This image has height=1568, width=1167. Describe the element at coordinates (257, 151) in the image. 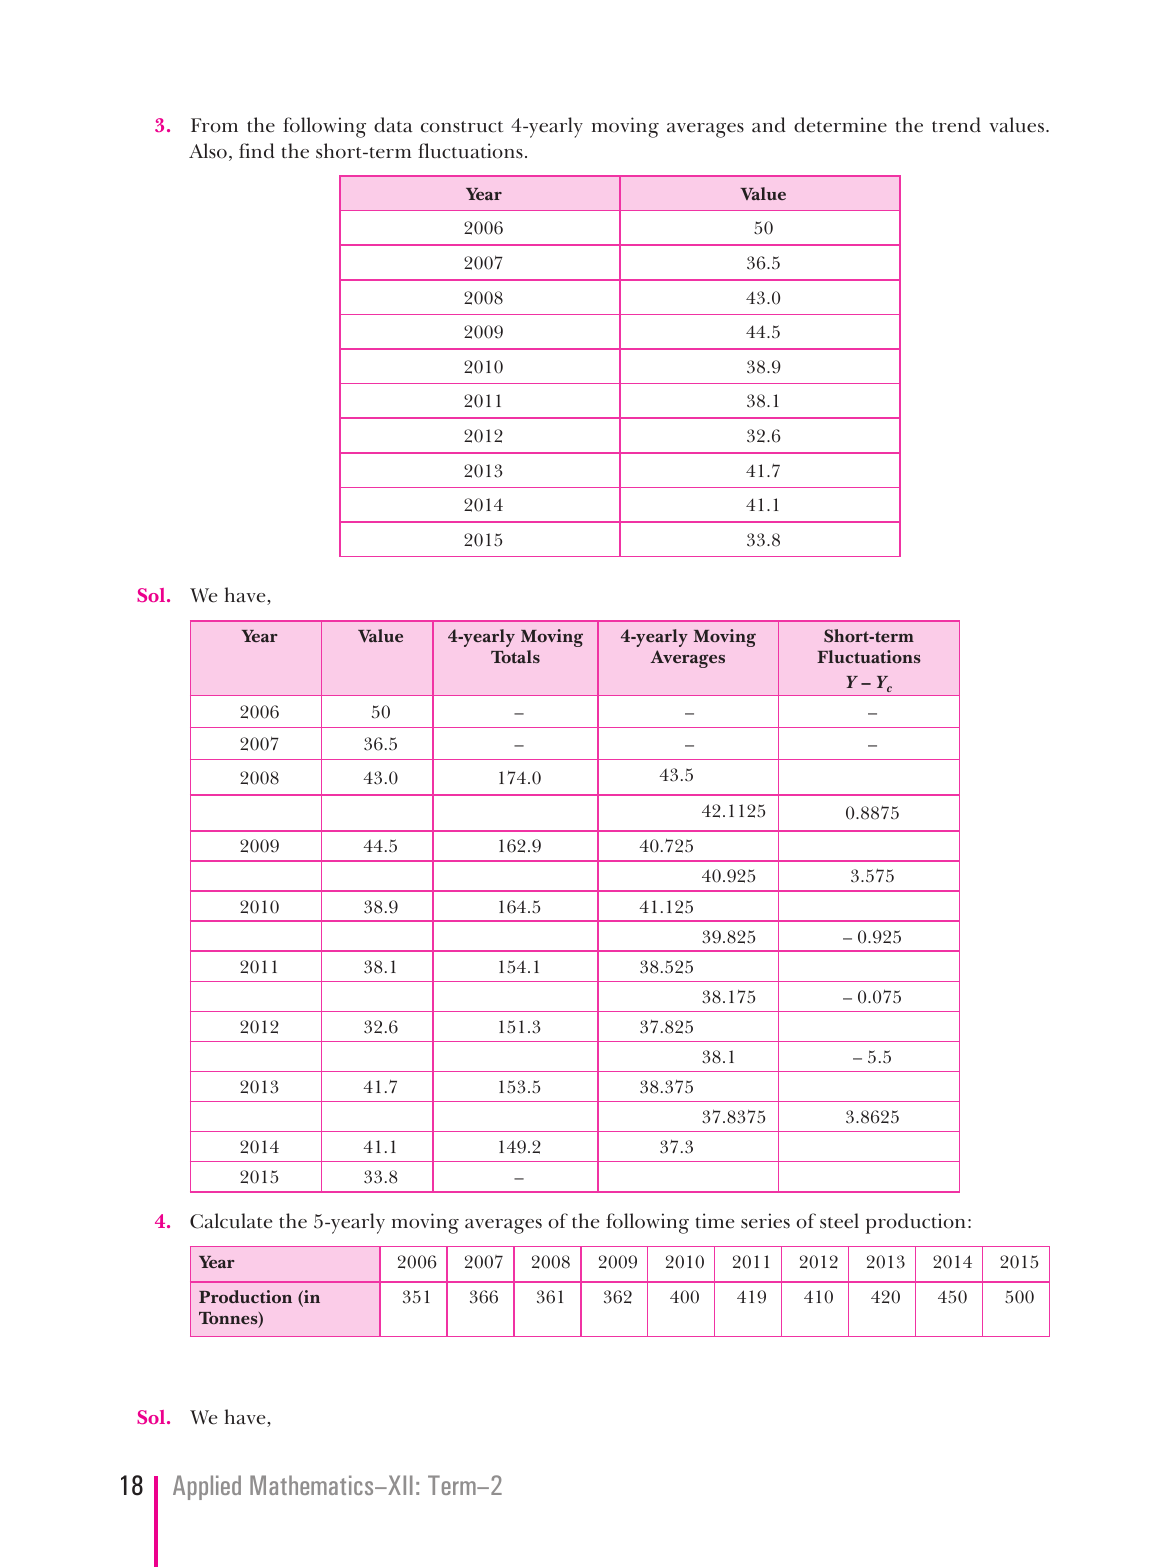

I see `find` at that location.
